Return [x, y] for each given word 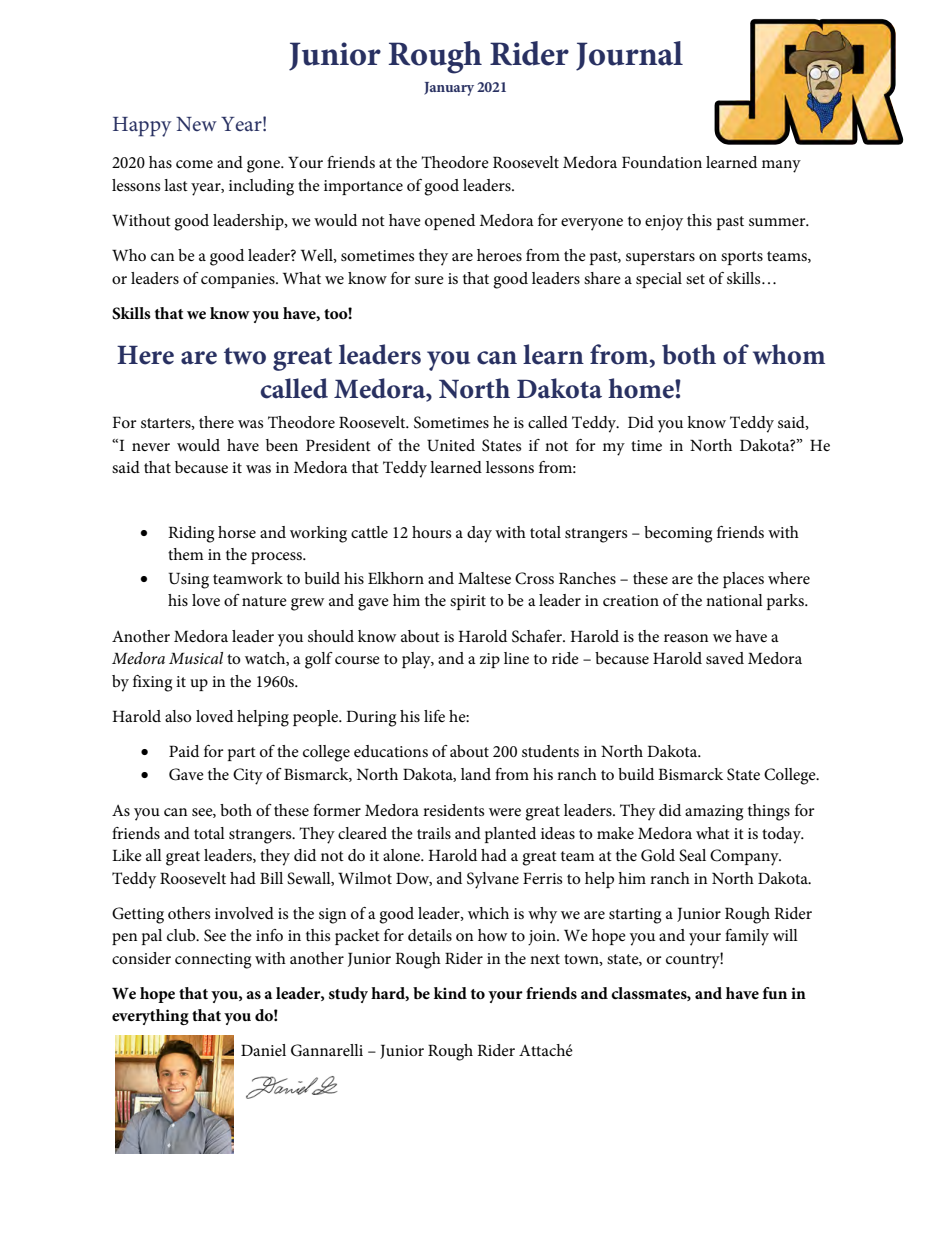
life [434, 716]
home [642, 388]
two [245, 356]
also [178, 716]
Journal [629, 56]
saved [725, 658]
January [449, 89]
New [196, 124]
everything [150, 1017]
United [451, 445]
